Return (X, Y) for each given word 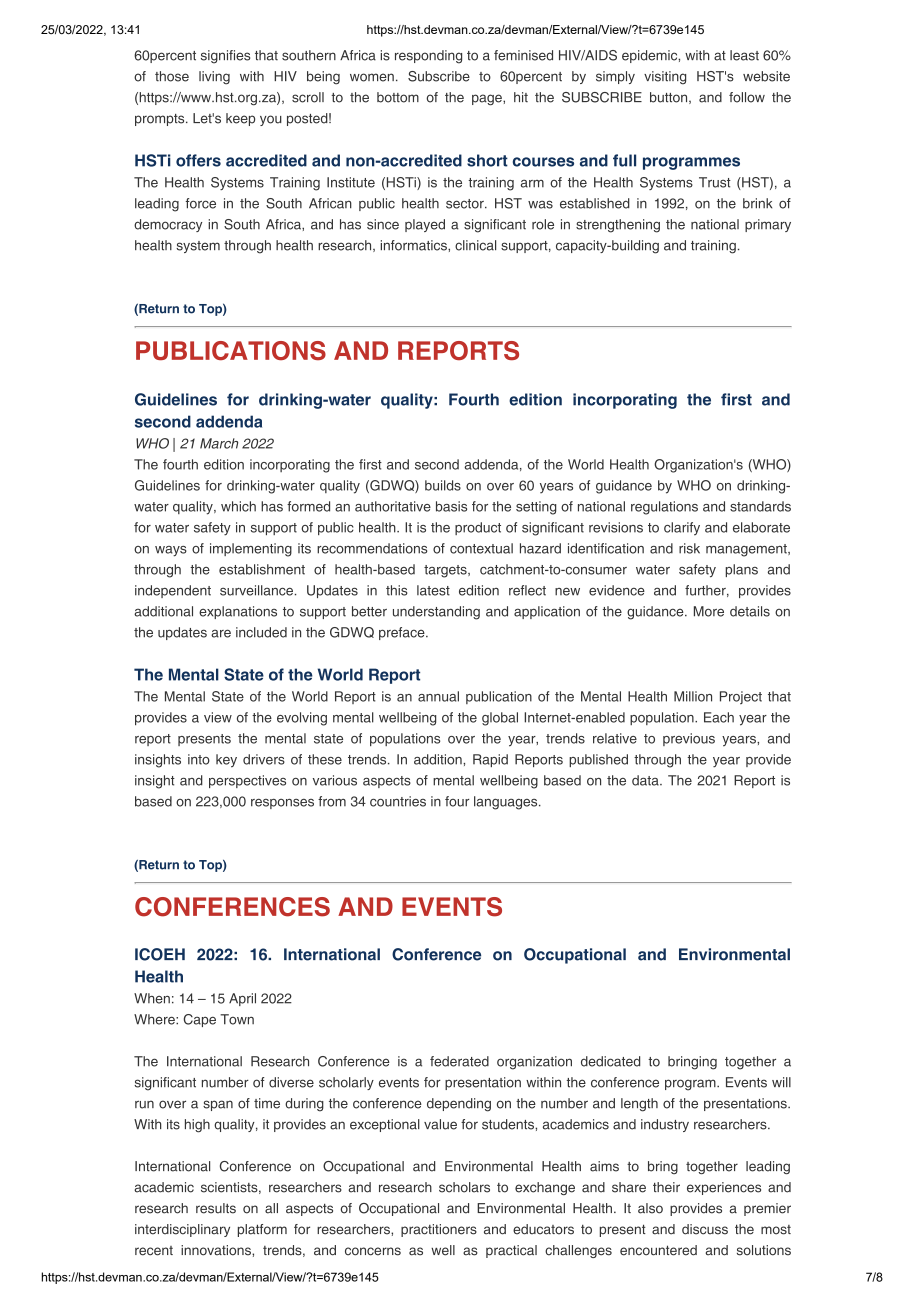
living (214, 78)
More (709, 611)
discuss (705, 1229)
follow (747, 97)
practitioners (439, 1230)
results (216, 1208)
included (261, 632)
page (488, 100)
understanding (436, 613)
